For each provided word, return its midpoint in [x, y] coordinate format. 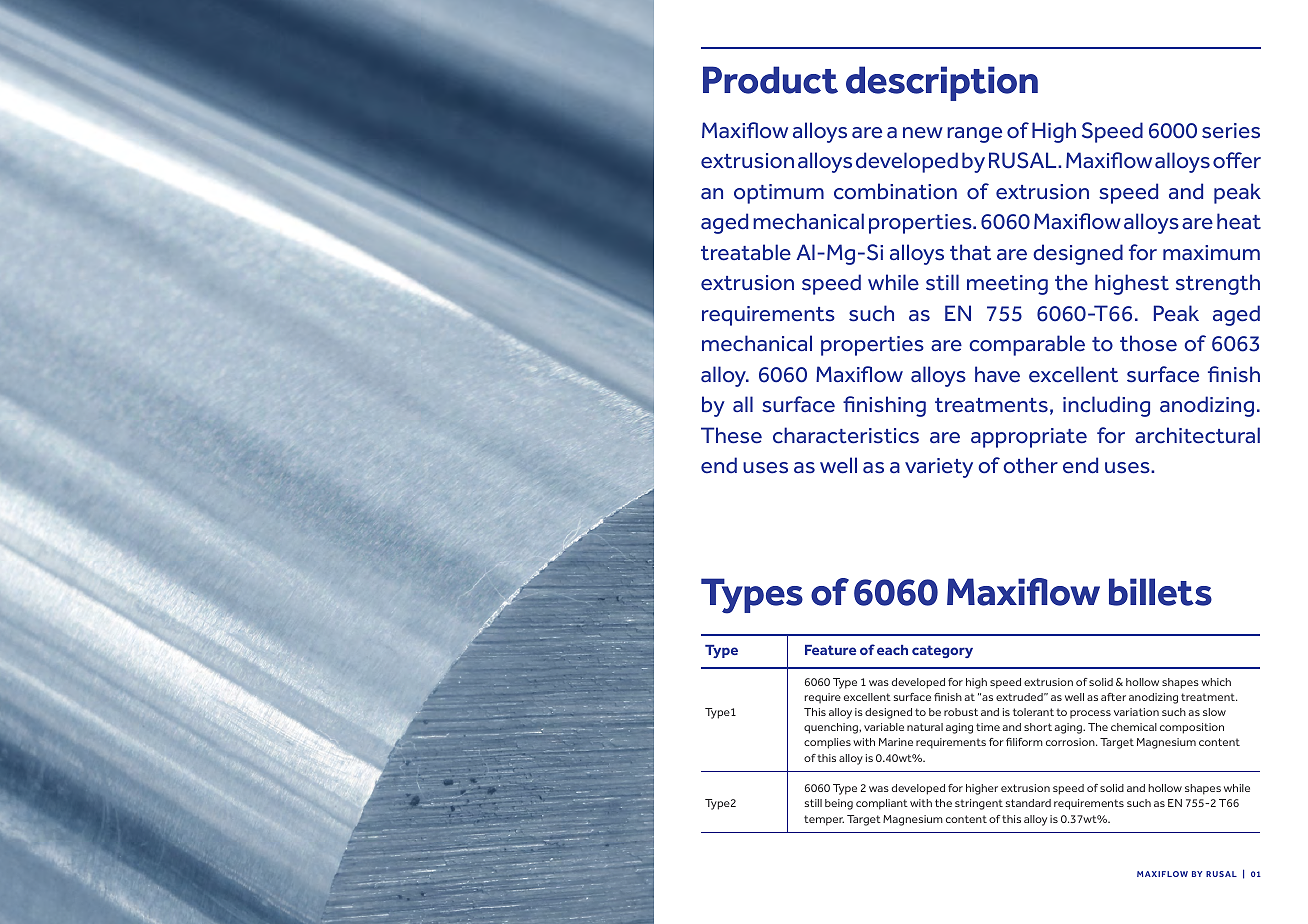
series [1231, 131]
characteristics [846, 435]
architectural [1197, 435]
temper [824, 820]
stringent [979, 804]
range [974, 135]
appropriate [1029, 438]
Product [770, 80]
